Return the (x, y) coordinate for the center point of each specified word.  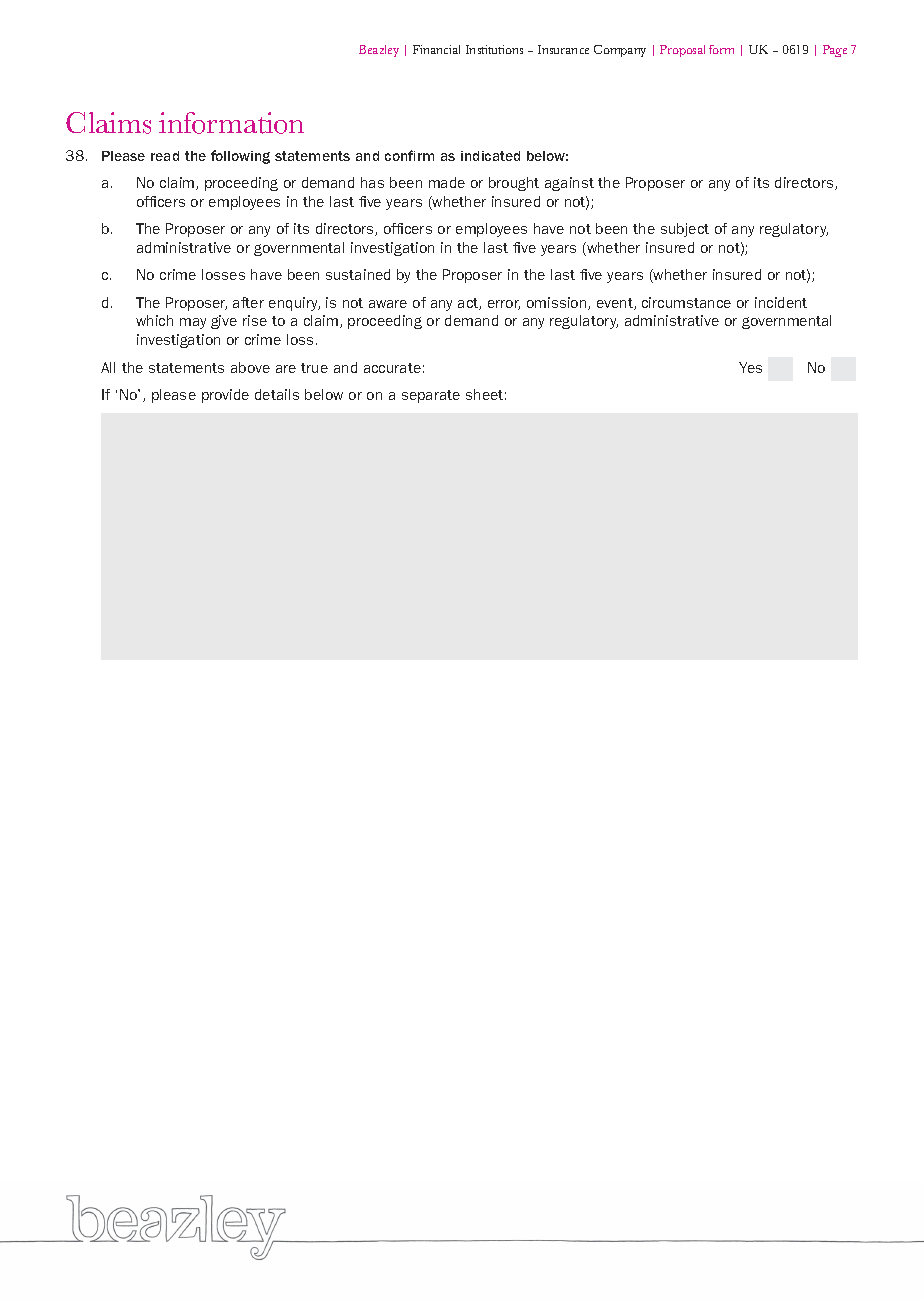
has (372, 182)
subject (685, 230)
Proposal (682, 51)
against (569, 184)
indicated (490, 156)
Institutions (494, 49)
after (248, 302)
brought (514, 184)
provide (225, 396)
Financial (436, 49)
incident (781, 302)
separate (431, 396)
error (504, 305)
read (165, 156)
